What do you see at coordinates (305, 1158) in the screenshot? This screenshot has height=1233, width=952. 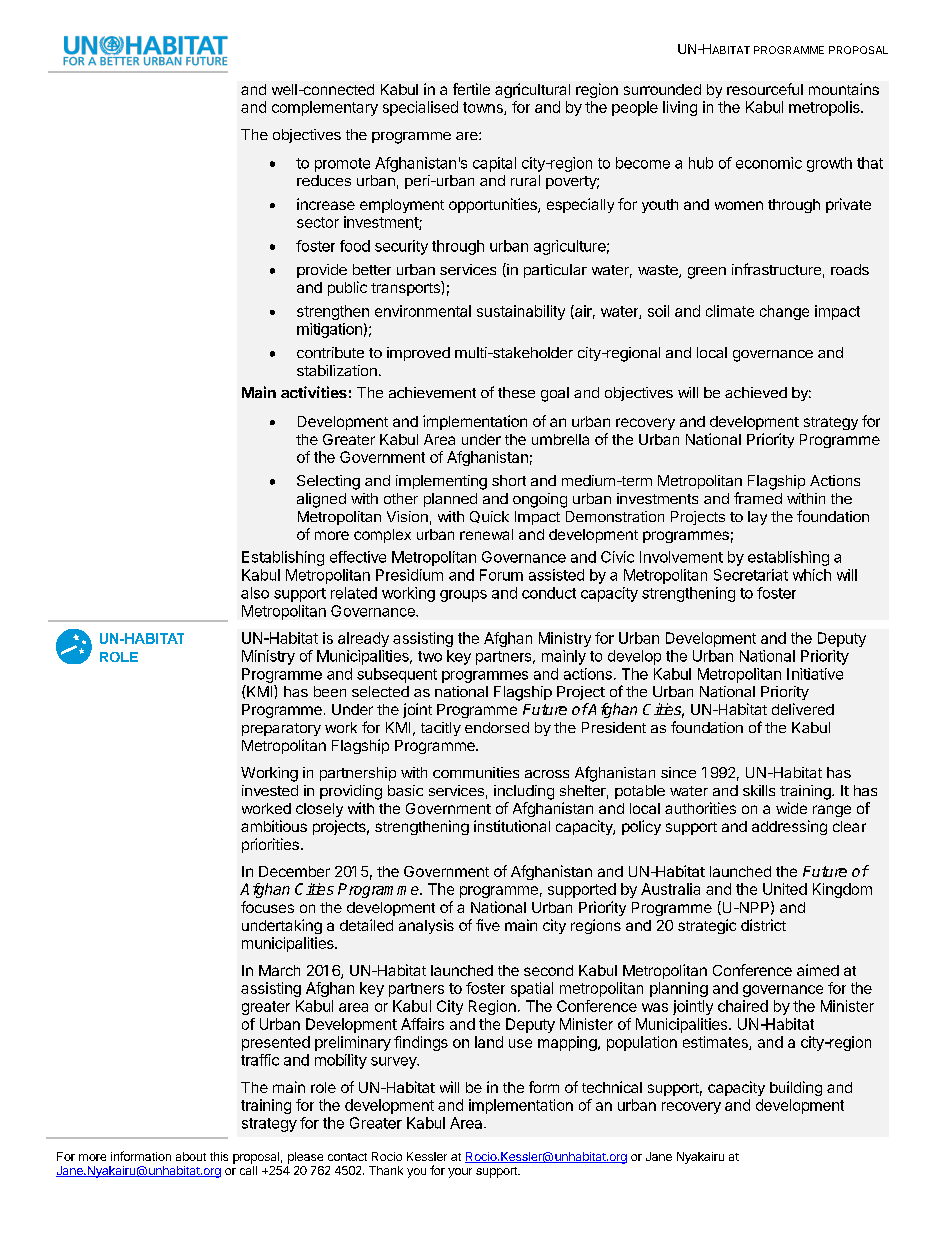 I see `please` at bounding box center [305, 1158].
